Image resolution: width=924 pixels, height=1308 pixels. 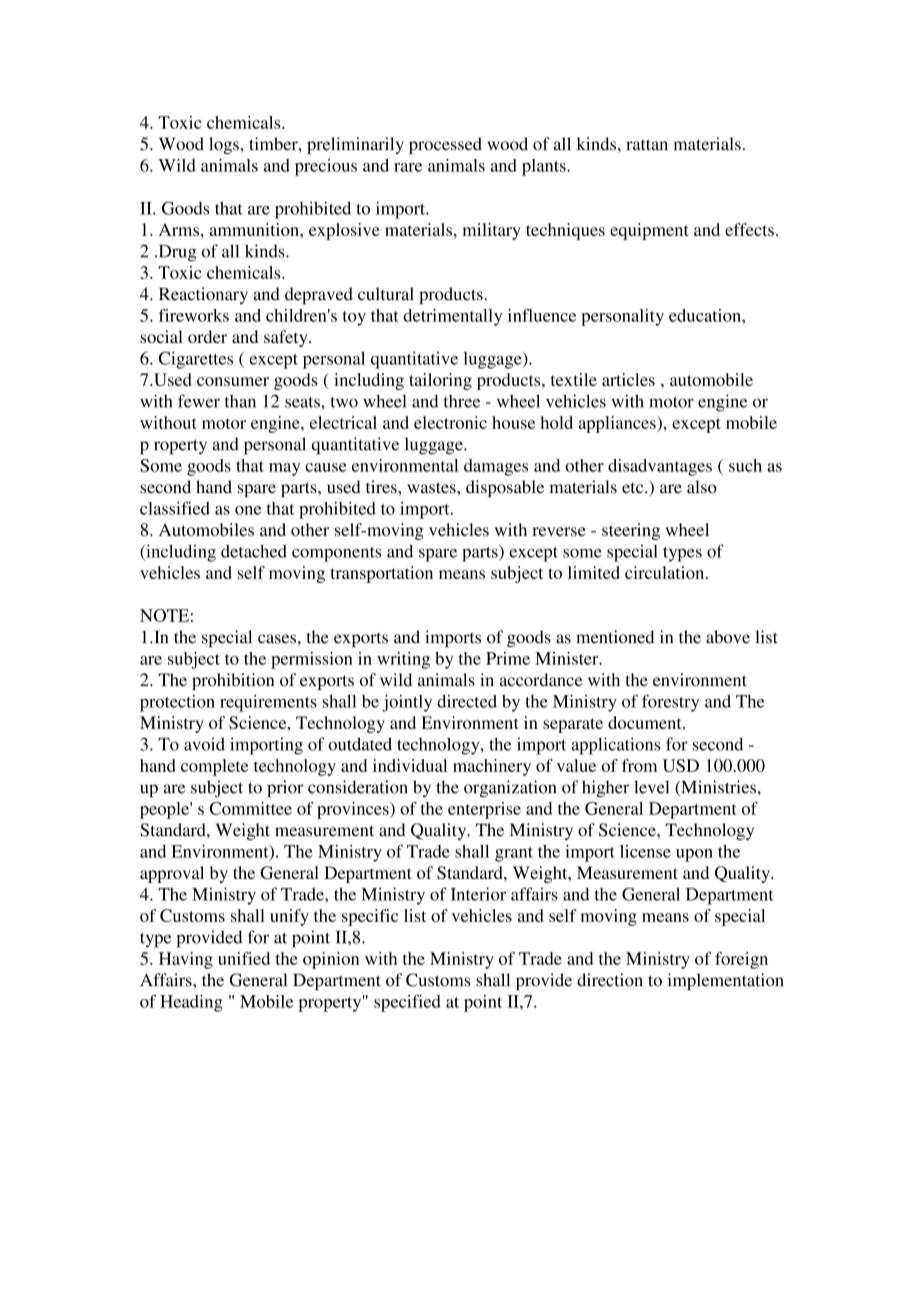 I want to click on processed, so click(x=445, y=145).
